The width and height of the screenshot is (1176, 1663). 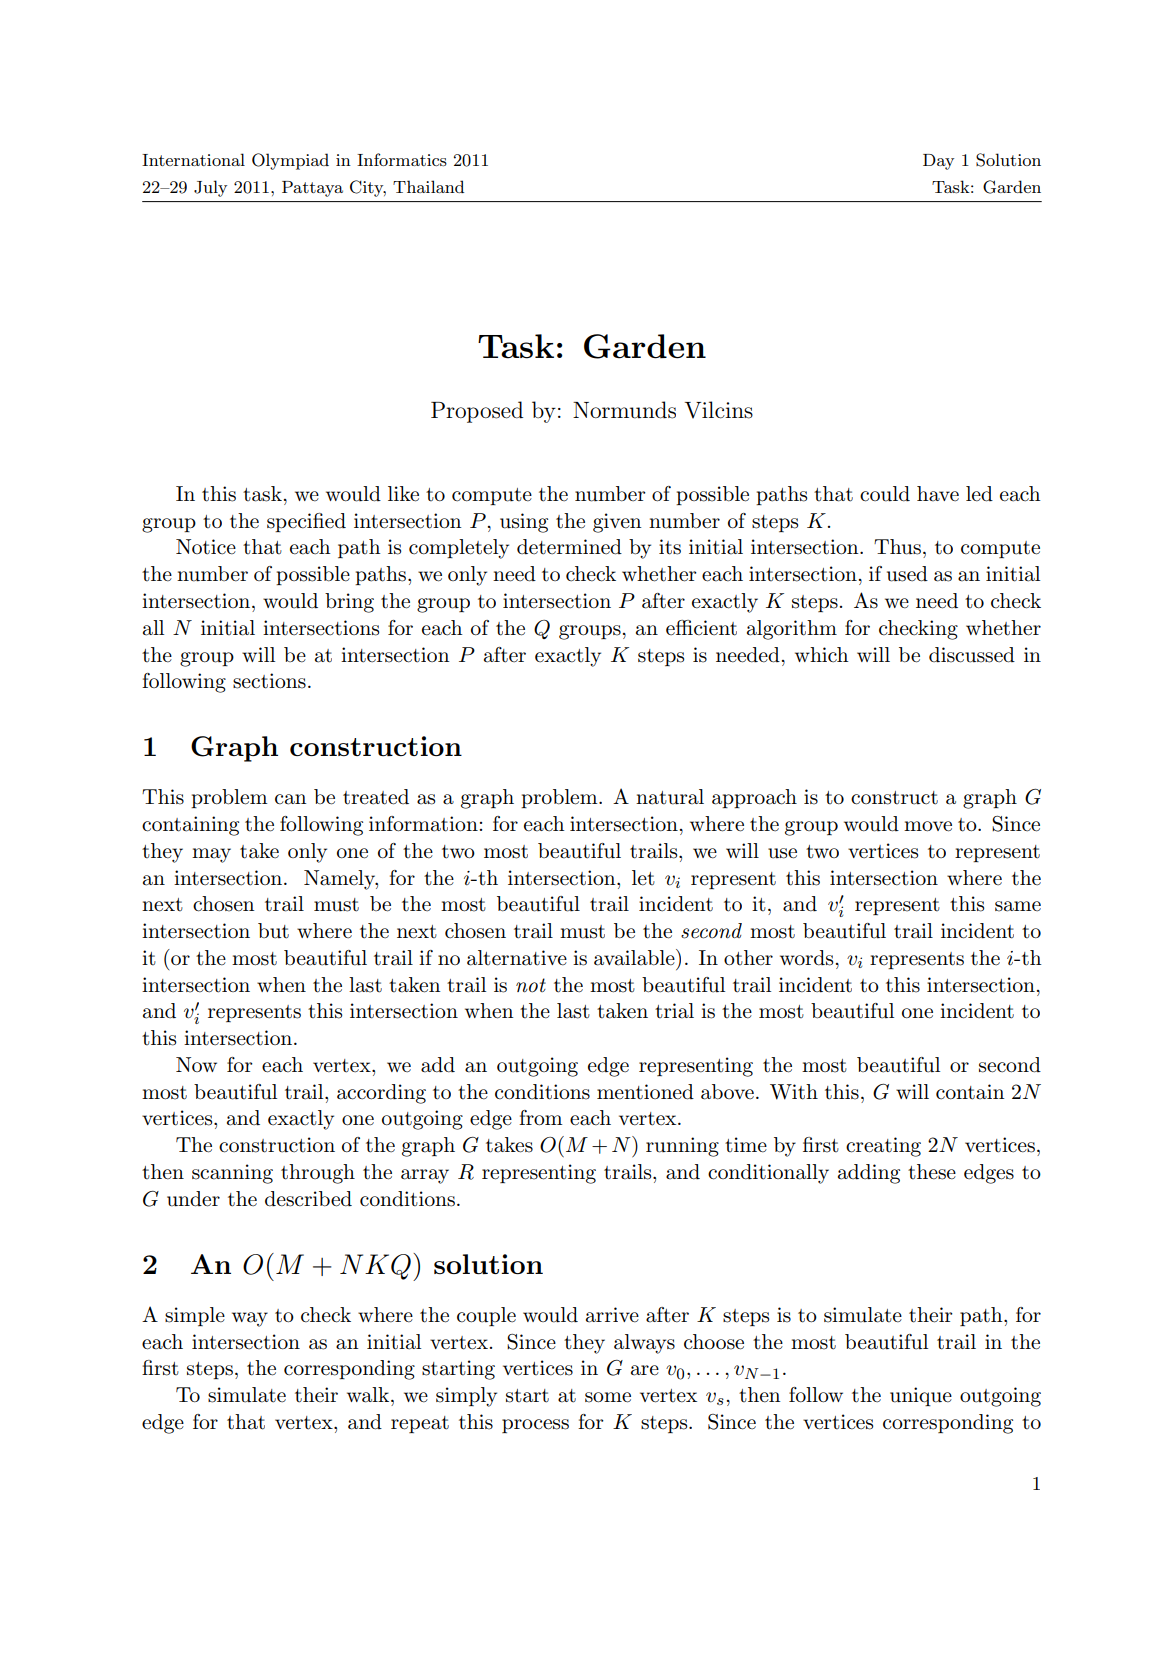 I want to click on but, so click(x=273, y=931).
